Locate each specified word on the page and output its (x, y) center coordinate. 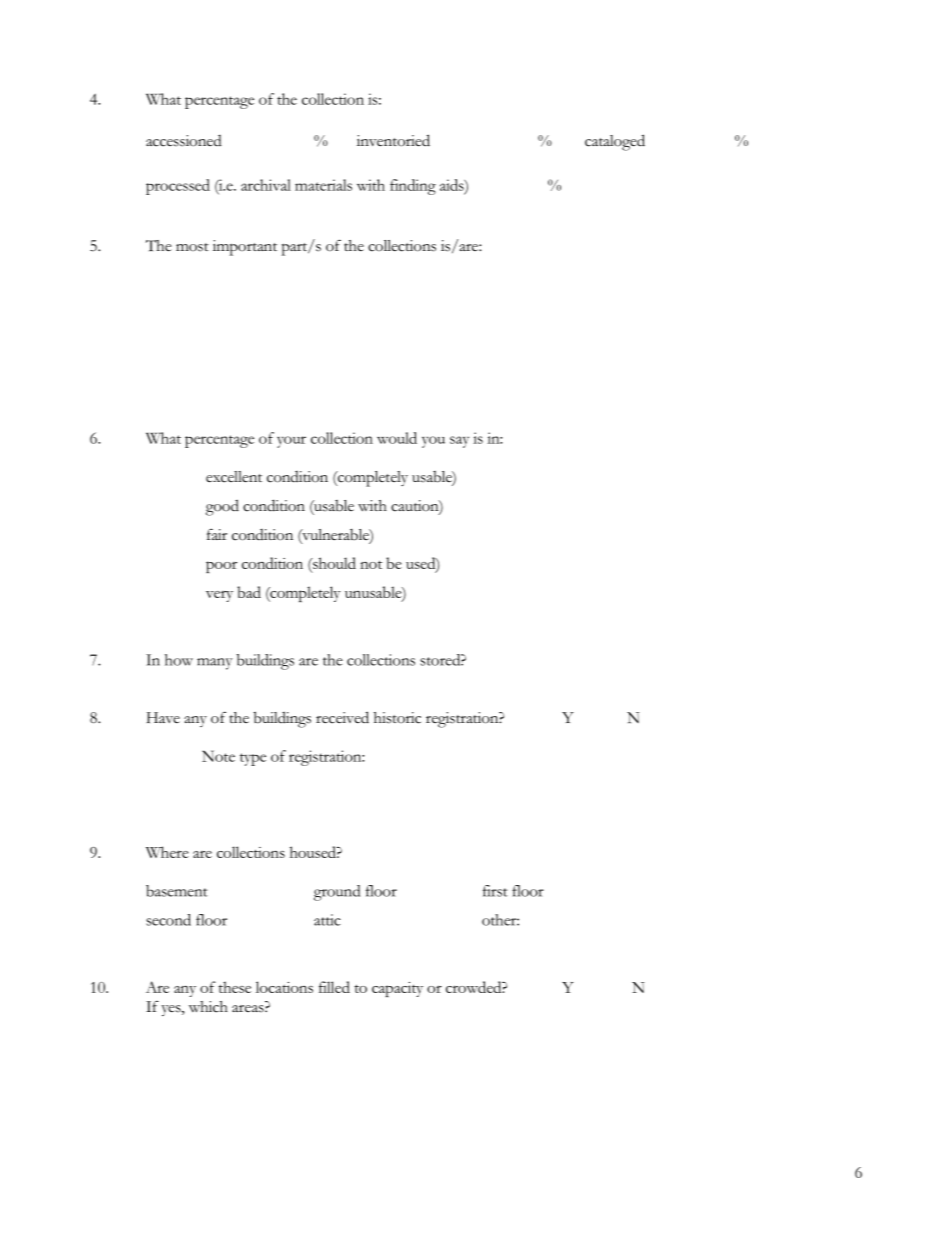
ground (337, 893)
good (222, 507)
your (291, 442)
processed (178, 187)
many (215, 664)
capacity (397, 989)
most (192, 247)
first (495, 891)
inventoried (393, 140)
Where (167, 852)
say (459, 442)
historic (397, 718)
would (397, 438)
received (342, 717)
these (234, 987)
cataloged (615, 142)
